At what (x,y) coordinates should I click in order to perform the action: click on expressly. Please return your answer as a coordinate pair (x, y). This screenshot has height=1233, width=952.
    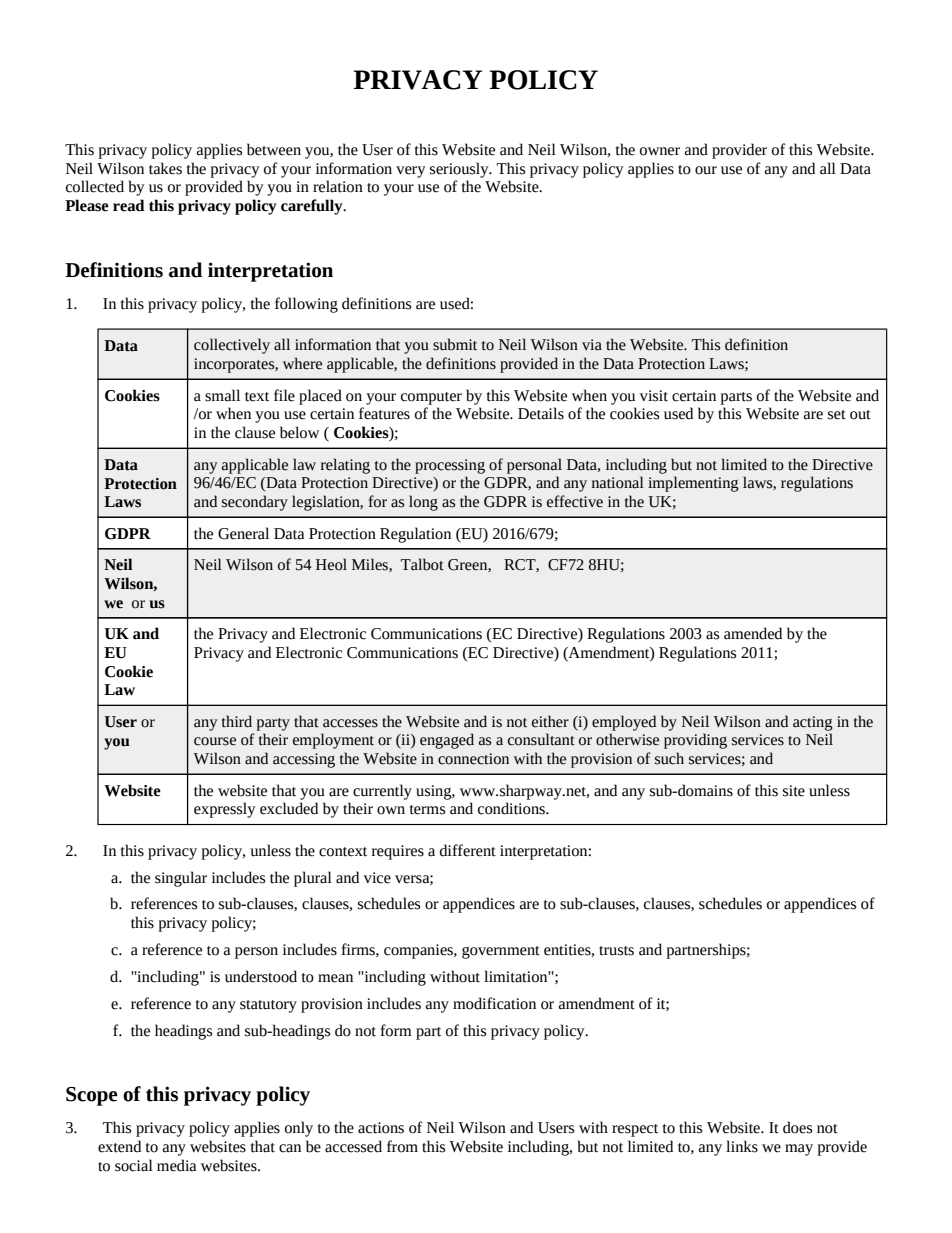
    Looking at the image, I should click on (225, 810).
